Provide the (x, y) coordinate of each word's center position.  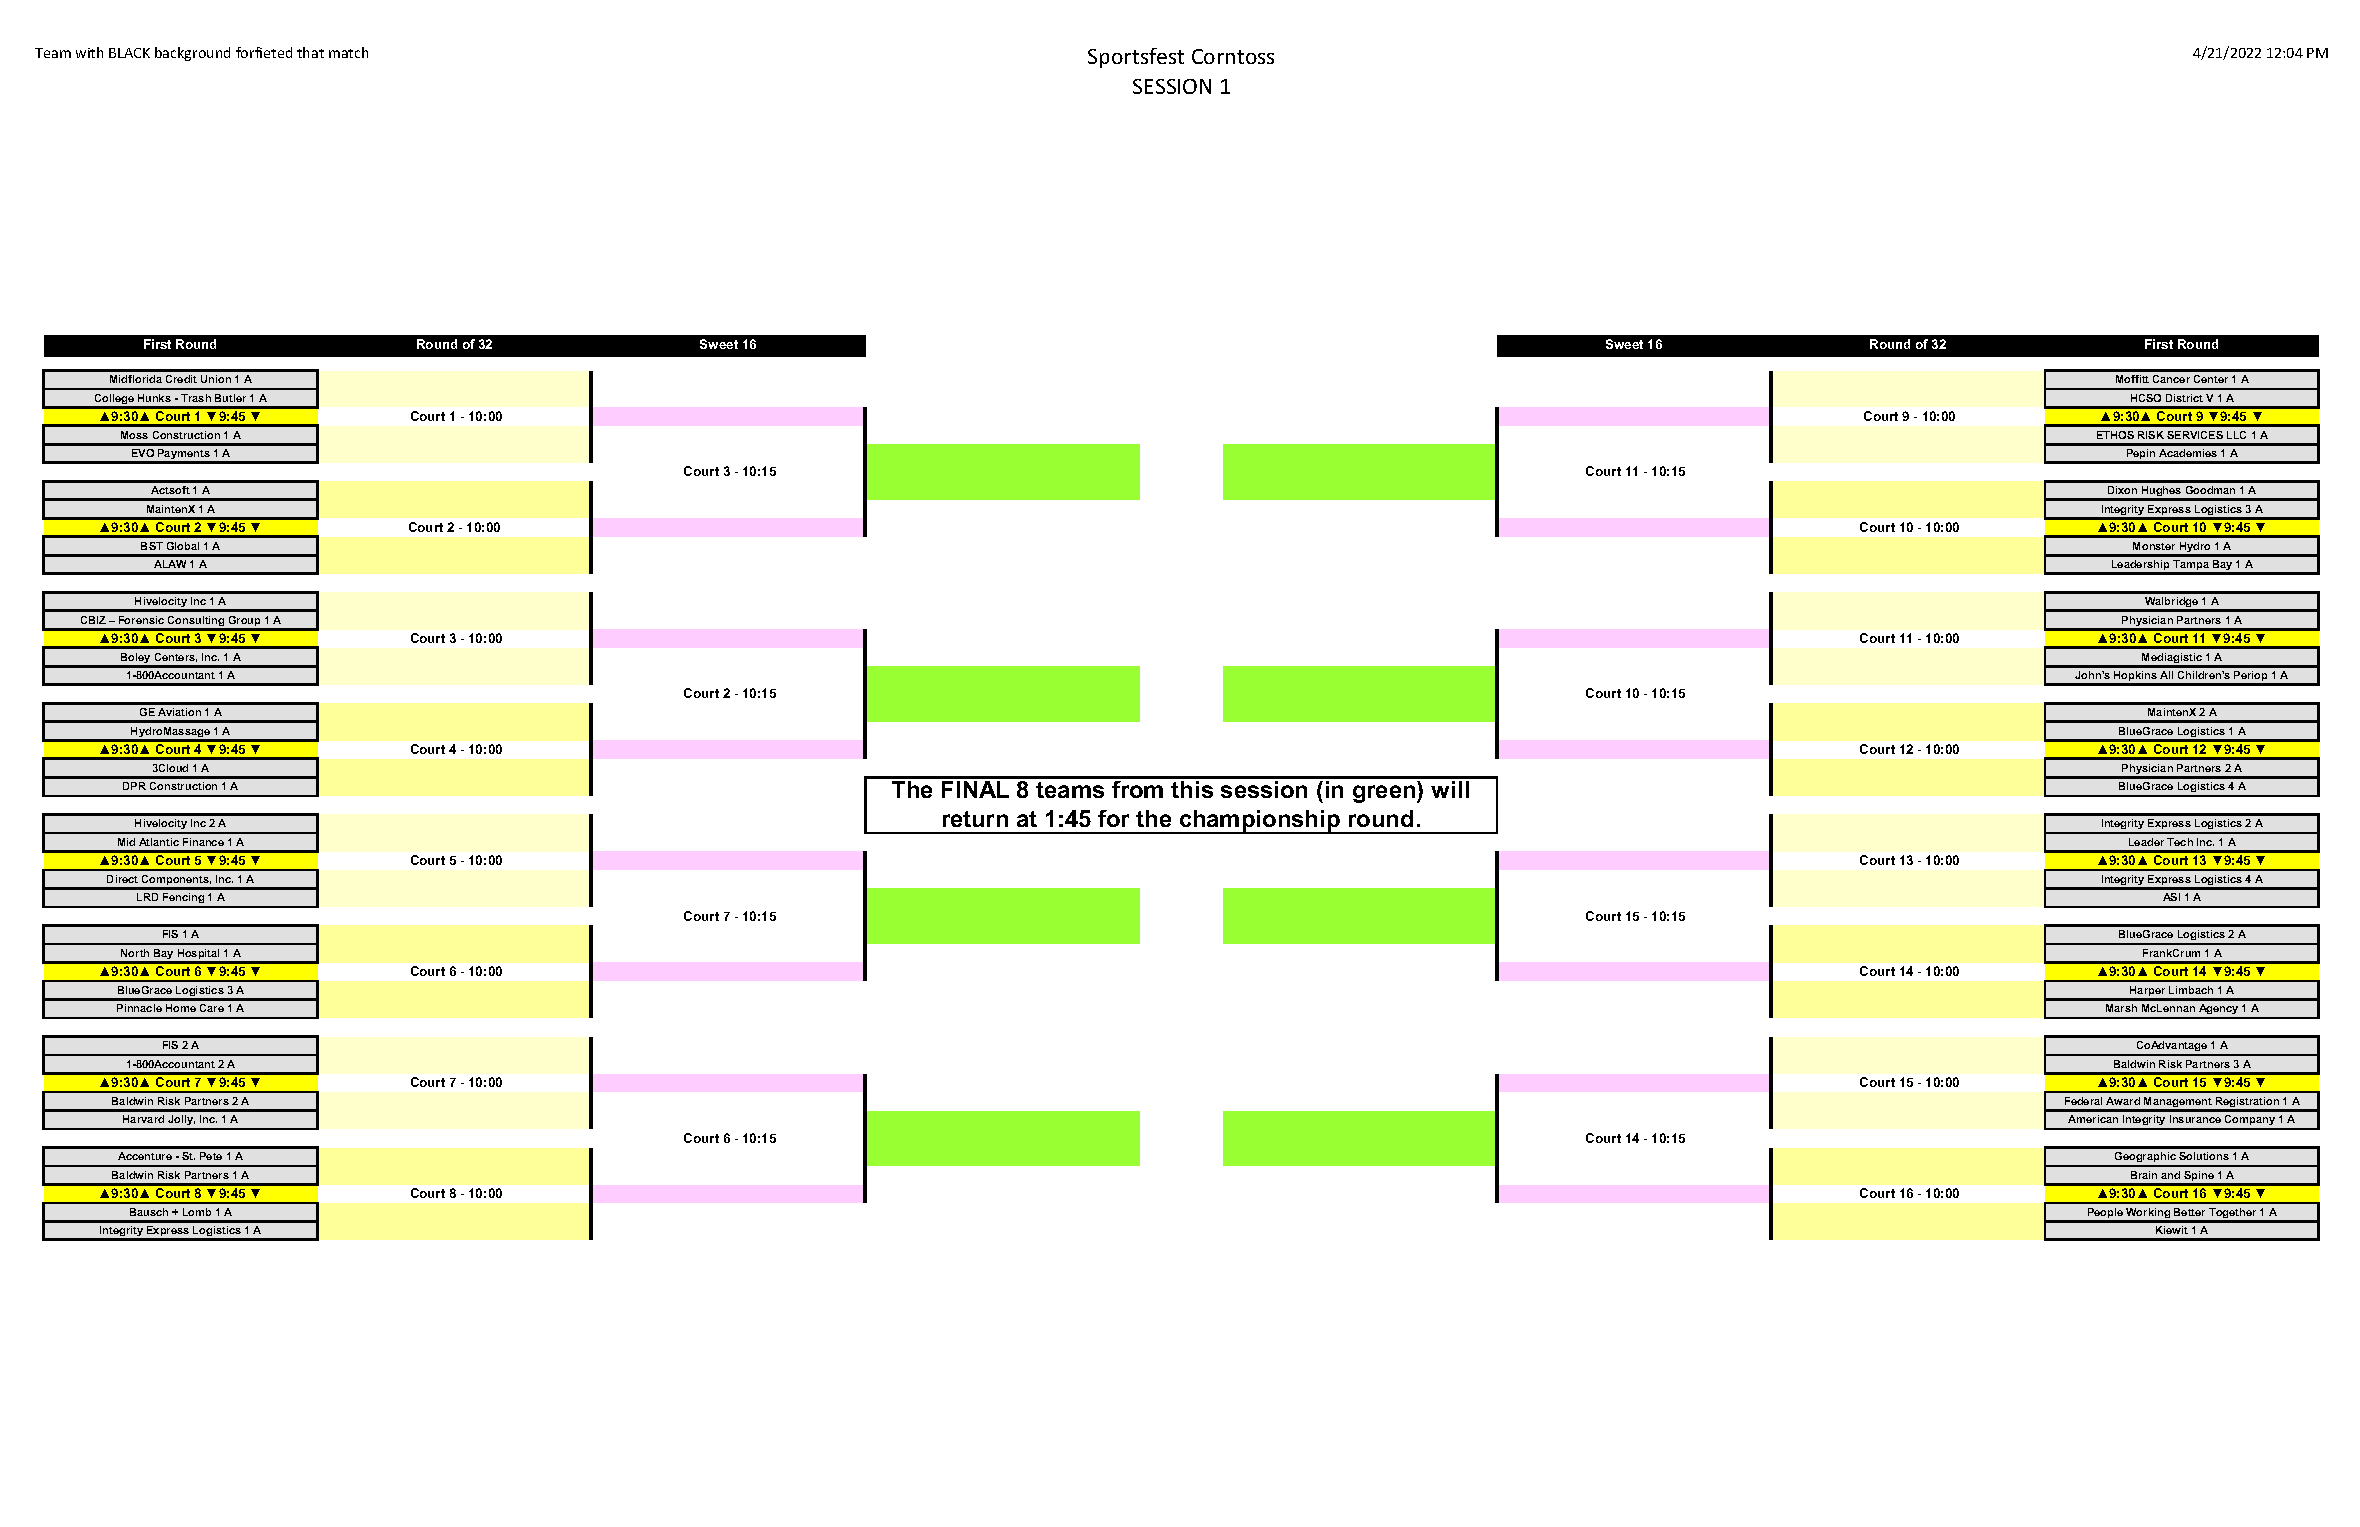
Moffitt (2132, 379)
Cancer (2171, 379)
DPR (134, 786)
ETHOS (2115, 435)
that (310, 52)
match (348, 52)
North (135, 953)
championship (1260, 822)
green (1385, 794)
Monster (2154, 546)
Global (183, 546)
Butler (230, 398)
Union (216, 379)
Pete (211, 1156)
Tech (2180, 842)
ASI (2171, 897)
